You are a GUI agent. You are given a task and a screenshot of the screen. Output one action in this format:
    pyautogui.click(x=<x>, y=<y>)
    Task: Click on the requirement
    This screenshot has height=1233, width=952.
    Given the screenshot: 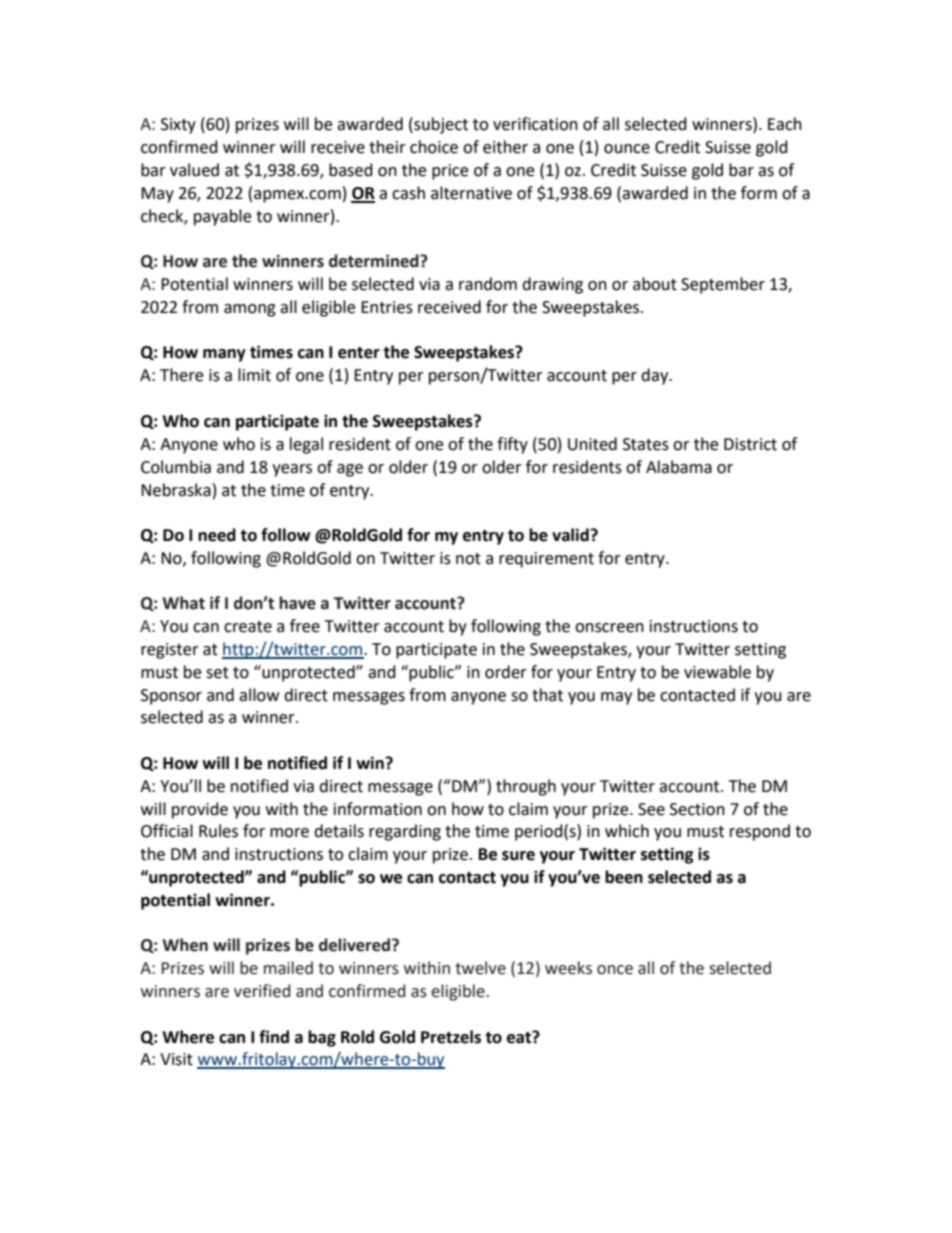 What is the action you would take?
    pyautogui.click(x=546, y=560)
